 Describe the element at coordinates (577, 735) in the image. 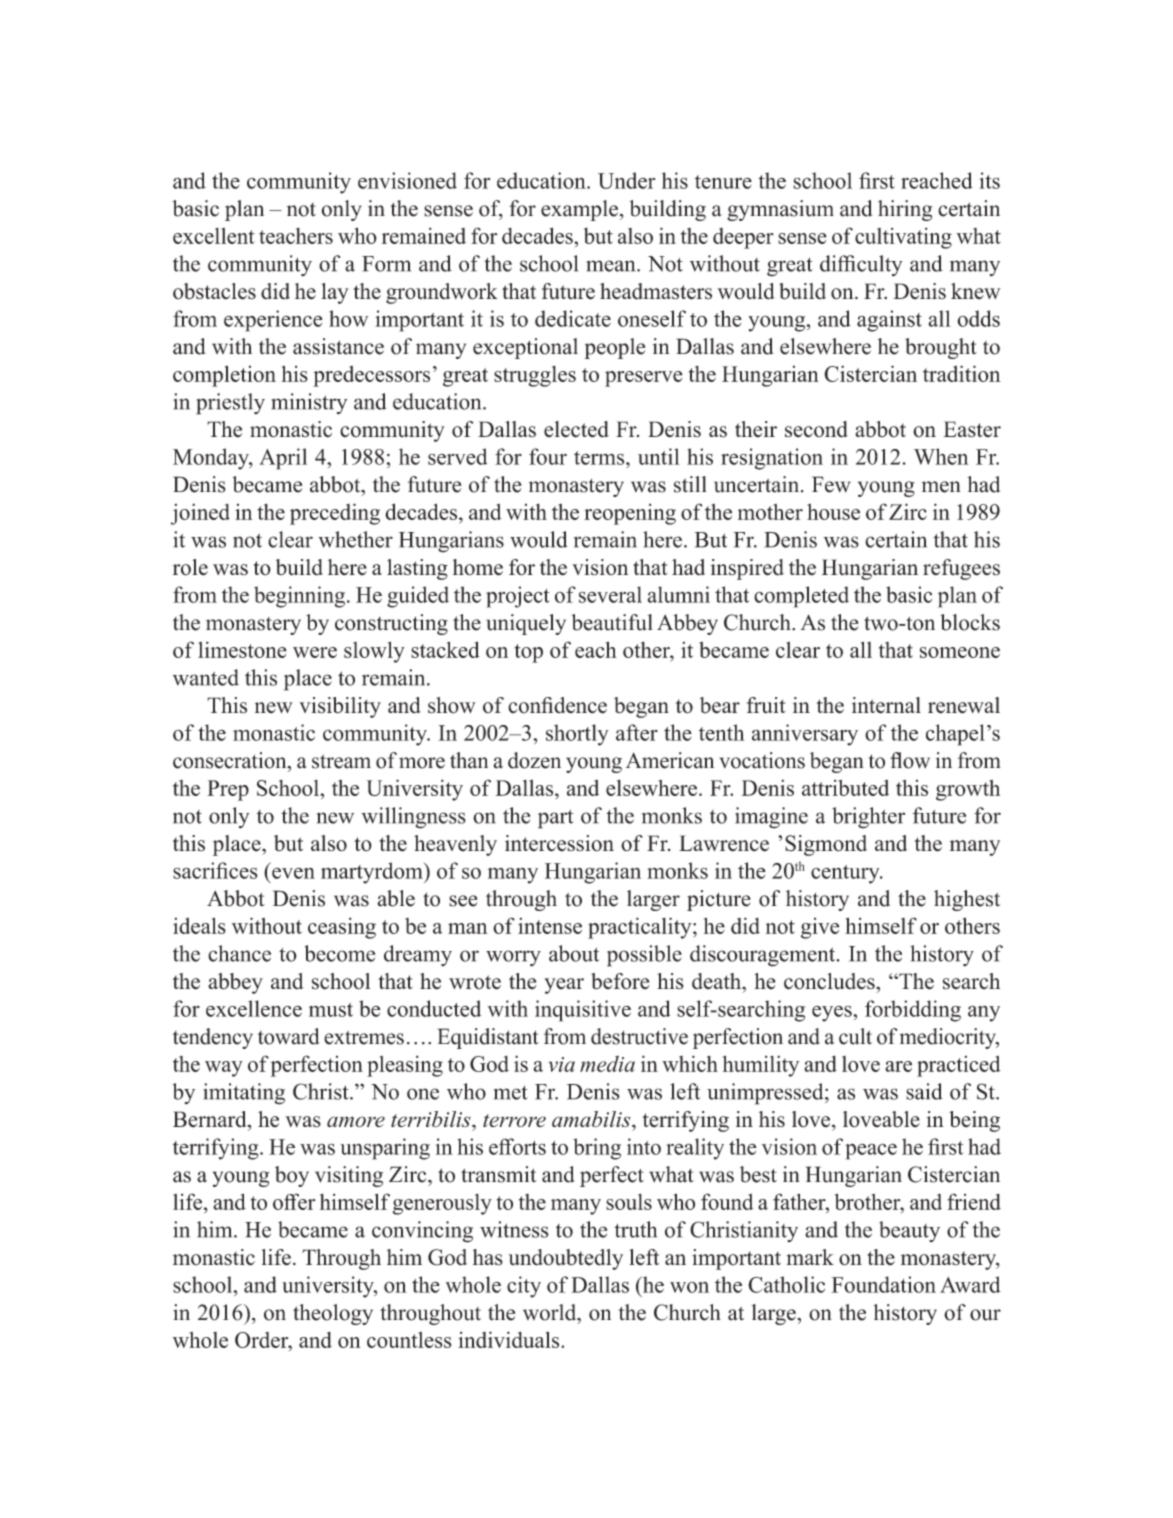

I see `shortly` at that location.
